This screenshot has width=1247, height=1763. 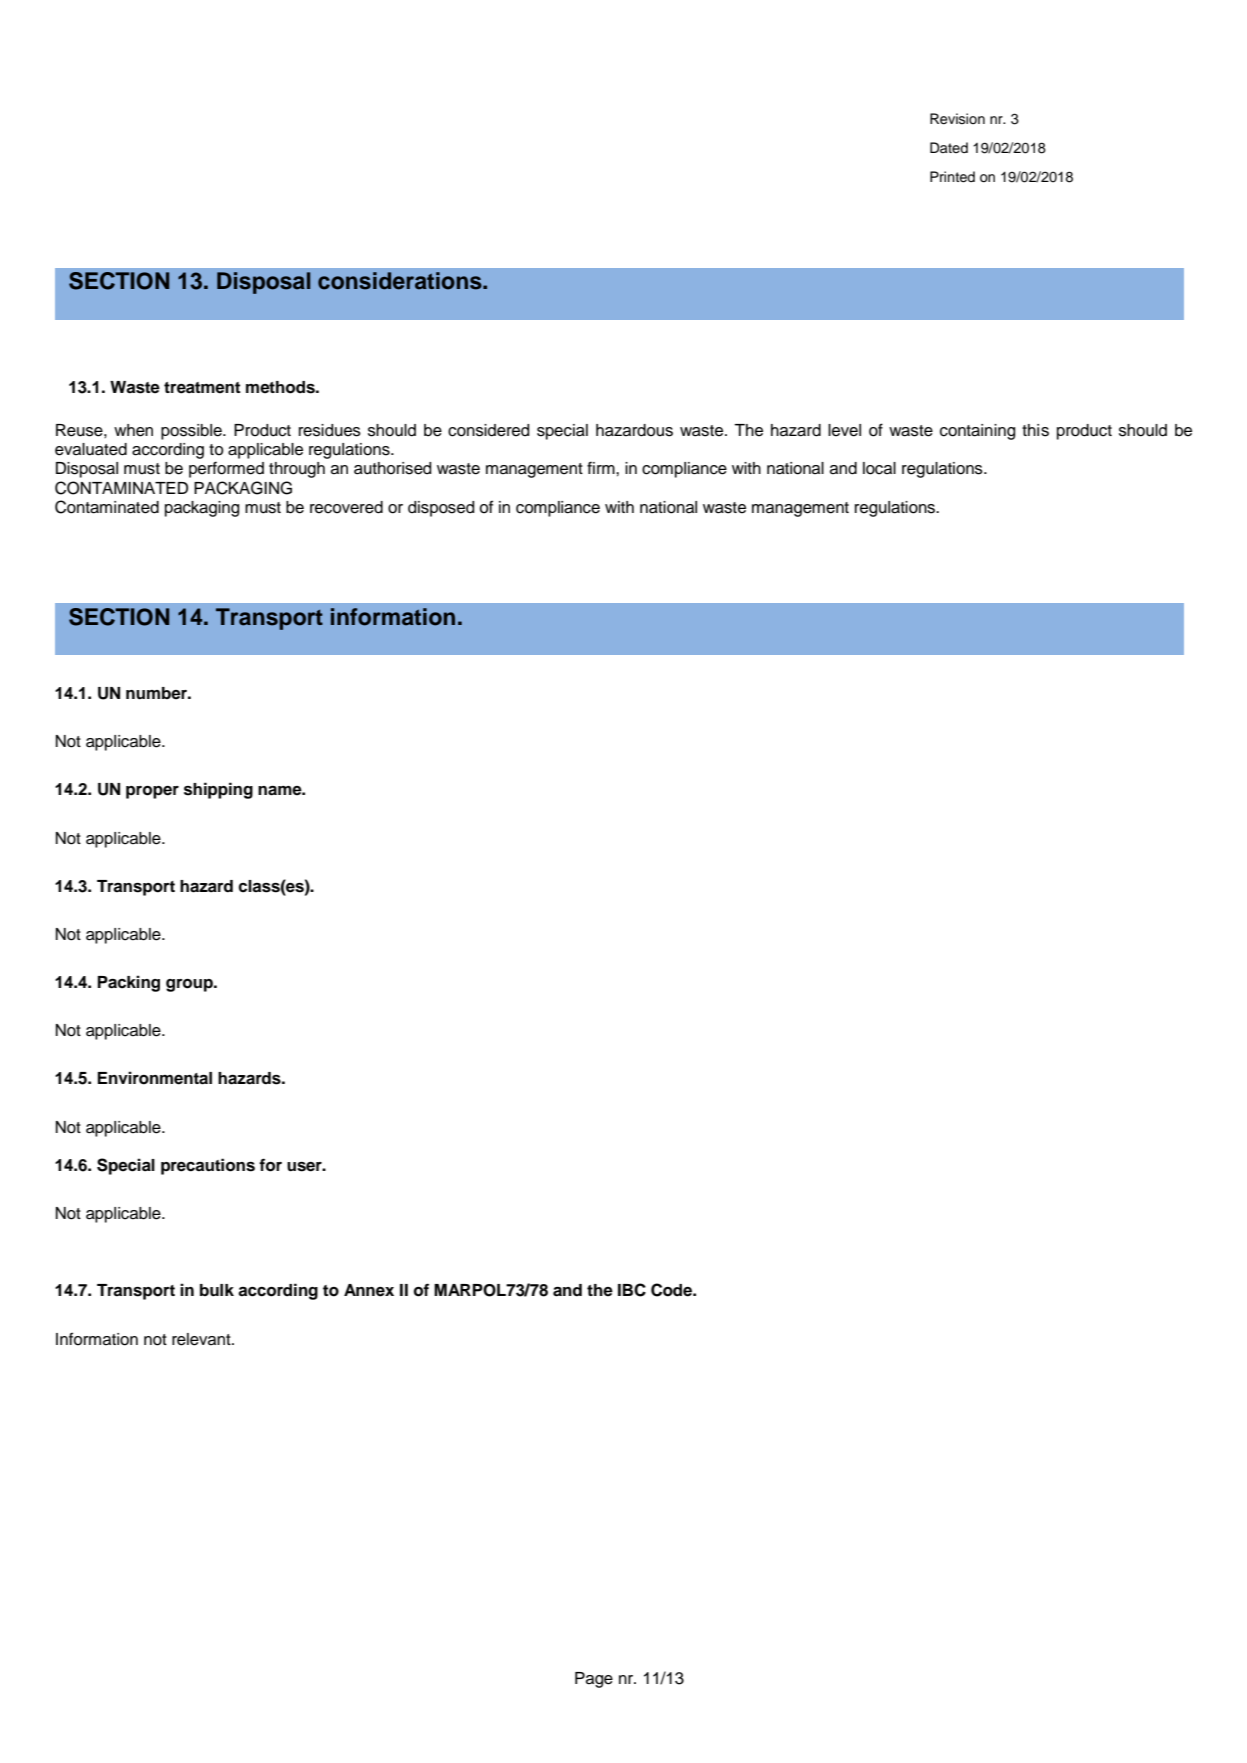 What do you see at coordinates (594, 1680) in the screenshot?
I see `Page` at bounding box center [594, 1680].
